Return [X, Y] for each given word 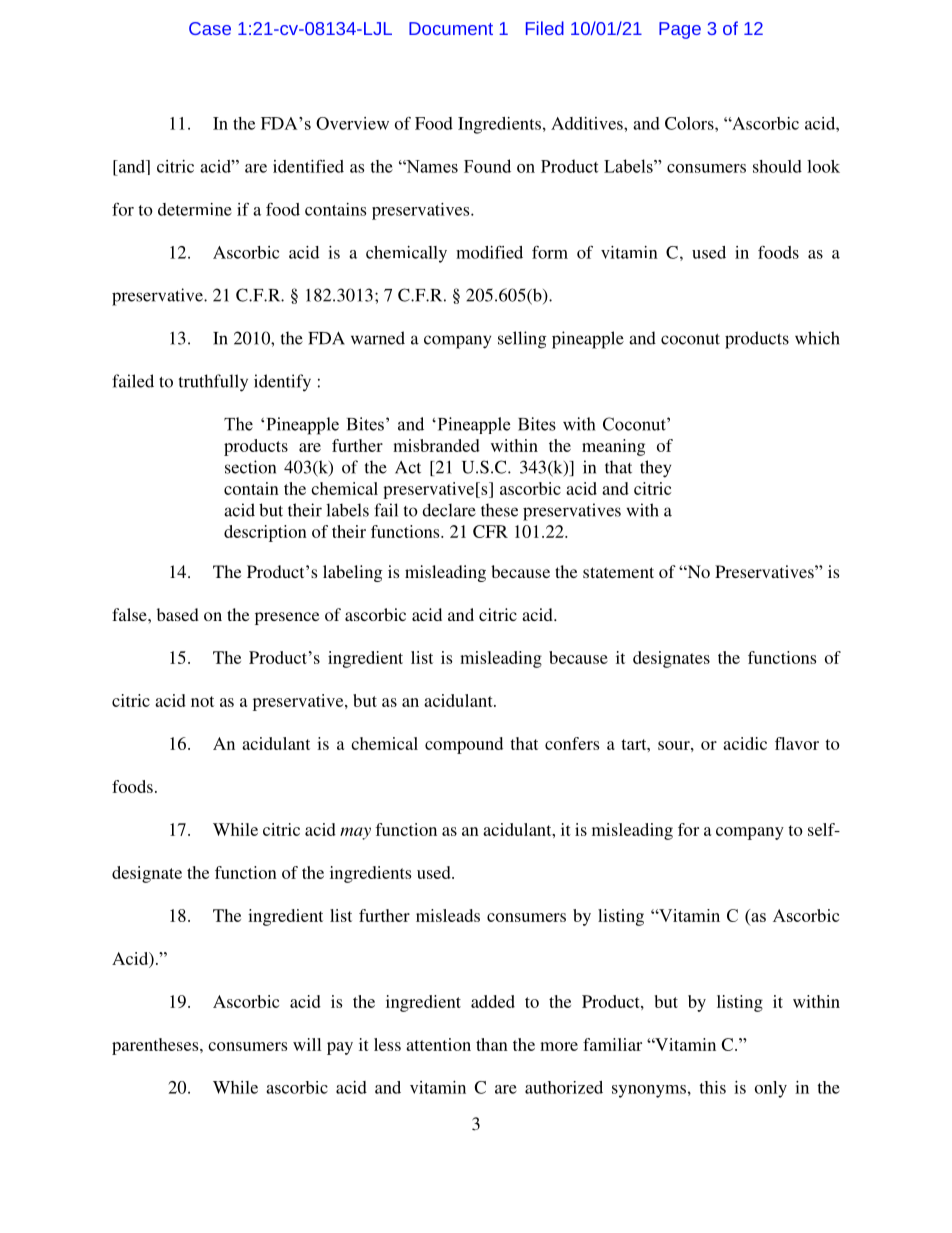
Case [210, 28]
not [202, 701]
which [817, 338]
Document [451, 28]
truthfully [213, 383]
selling [522, 340]
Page [680, 30]
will [307, 1044]
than [492, 1044]
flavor [797, 743]
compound [464, 745]
